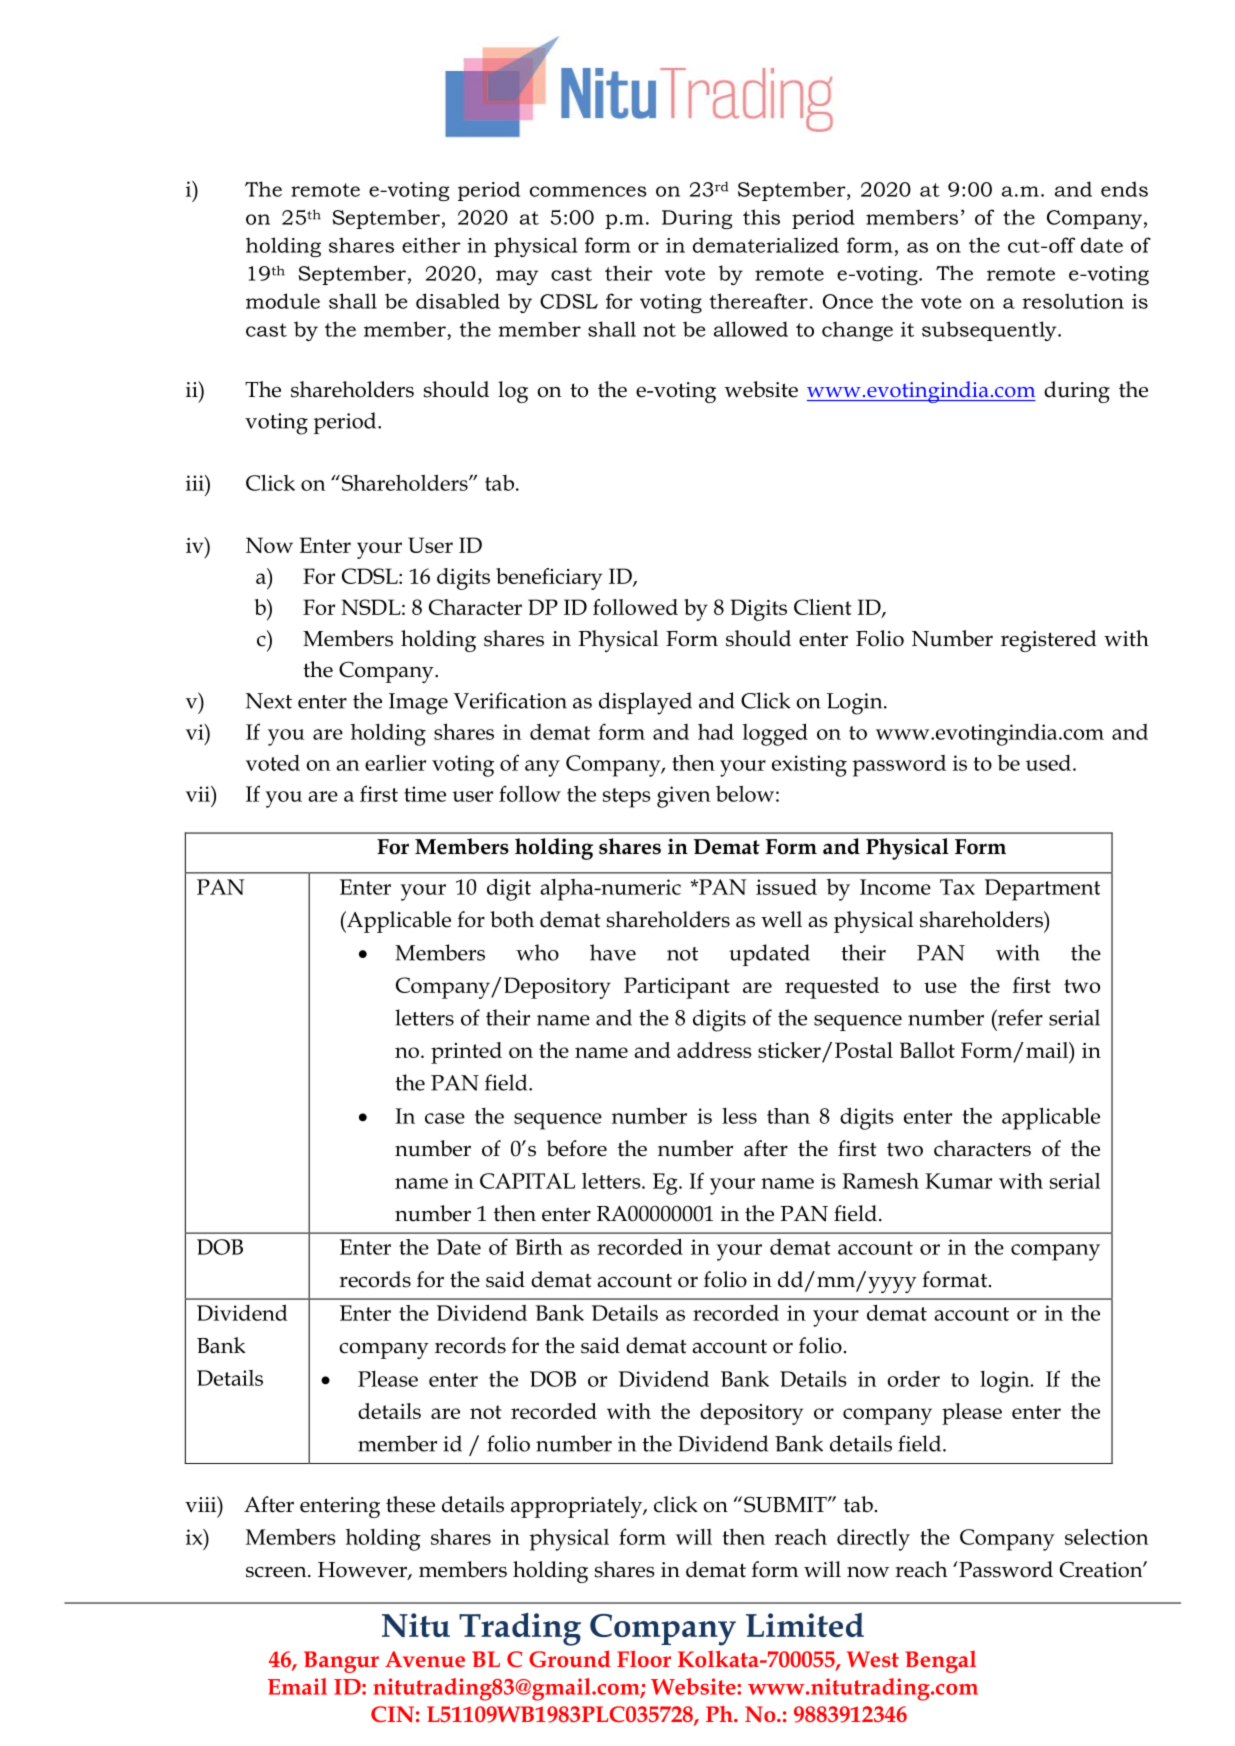  What do you see at coordinates (445, 1118) in the page?
I see `case` at bounding box center [445, 1118].
